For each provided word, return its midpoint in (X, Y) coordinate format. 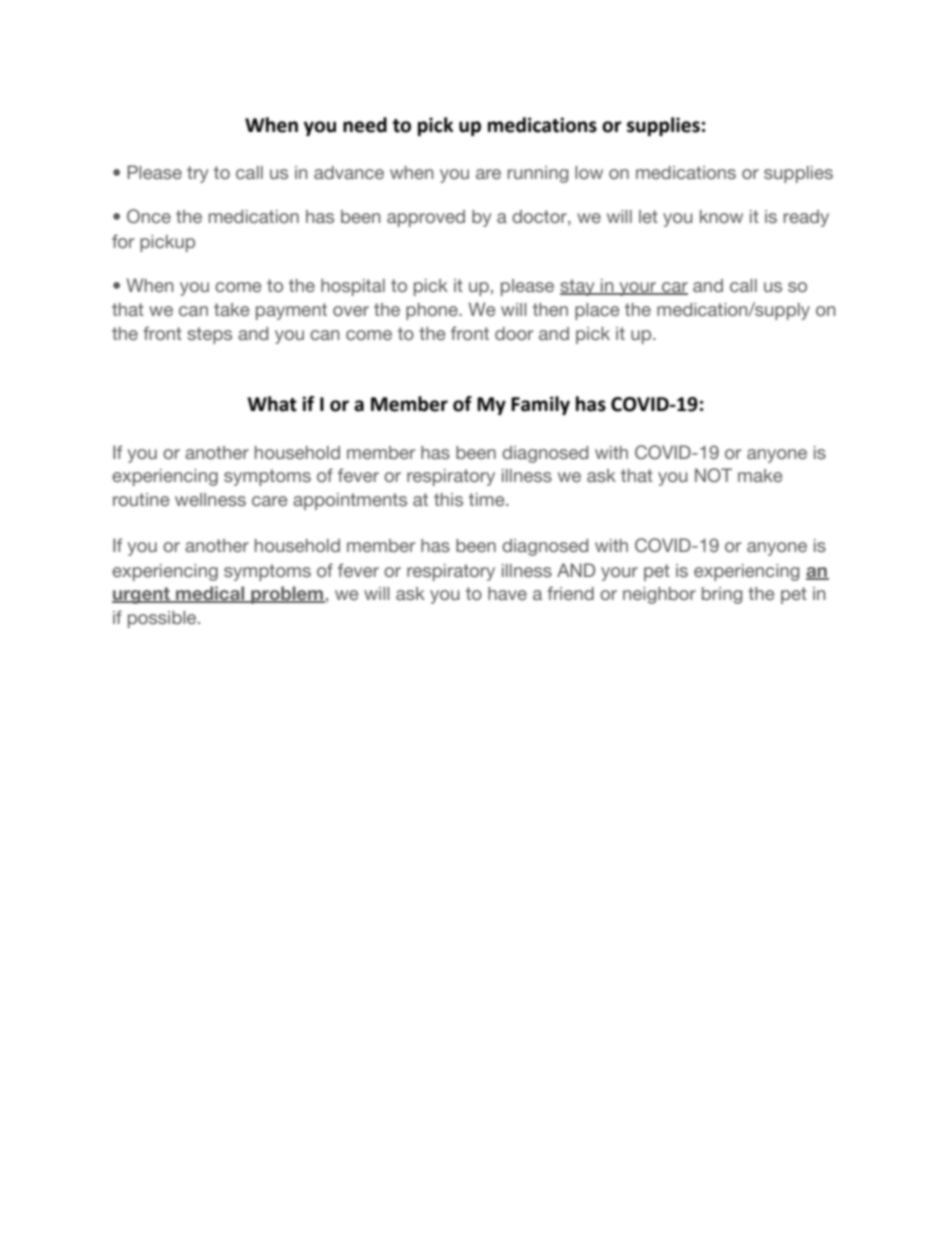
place (597, 311)
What (272, 404)
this (448, 500)
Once (149, 216)
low (589, 172)
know (721, 216)
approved (426, 218)
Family (540, 405)
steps (209, 335)
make (760, 476)
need (365, 125)
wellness (210, 500)
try (197, 174)
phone (433, 311)
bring (722, 595)
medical (210, 594)
